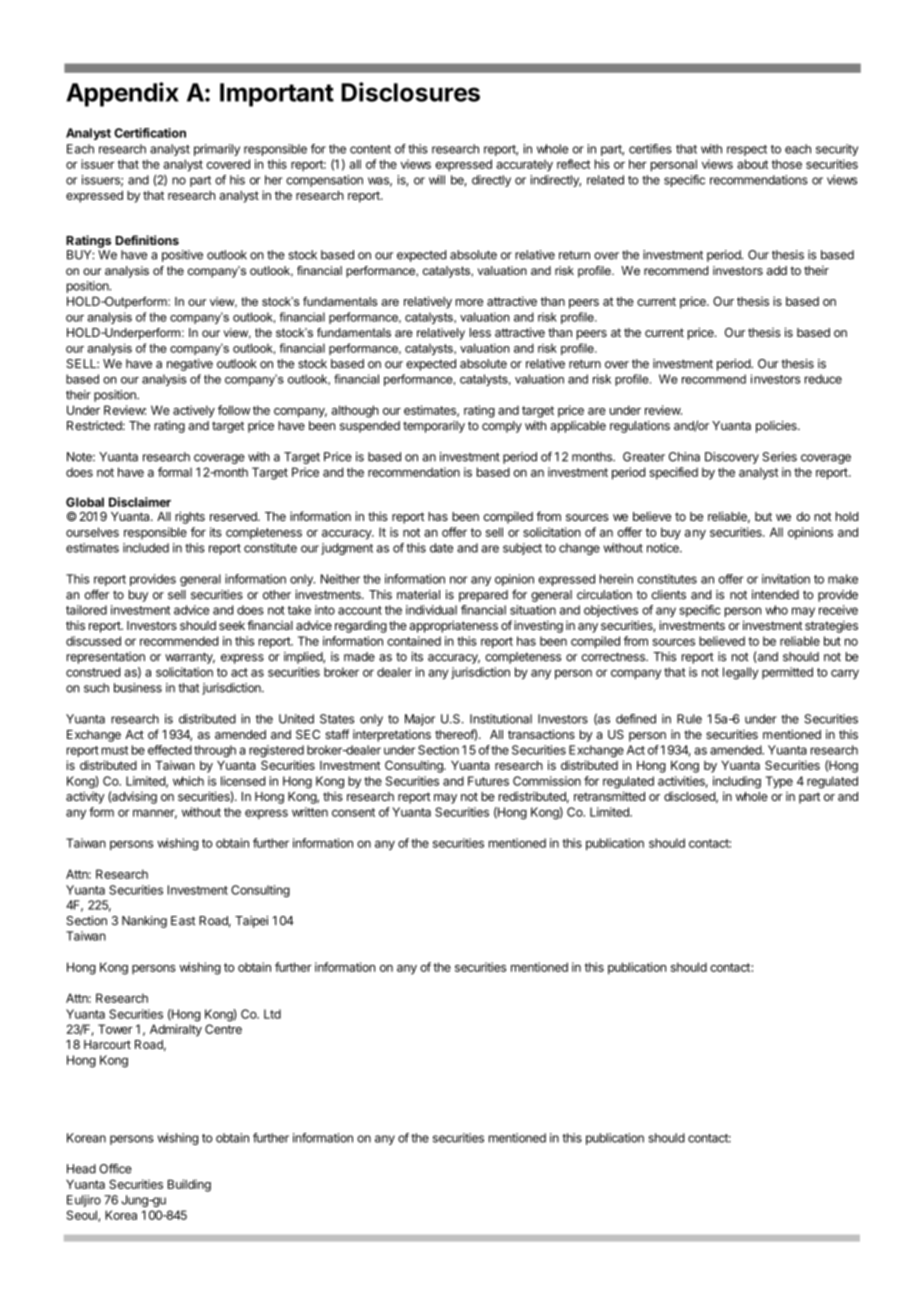 This document has height=1307, width=924. Describe the element at coordinates (190, 658) in the document. I see `warranty` at that location.
